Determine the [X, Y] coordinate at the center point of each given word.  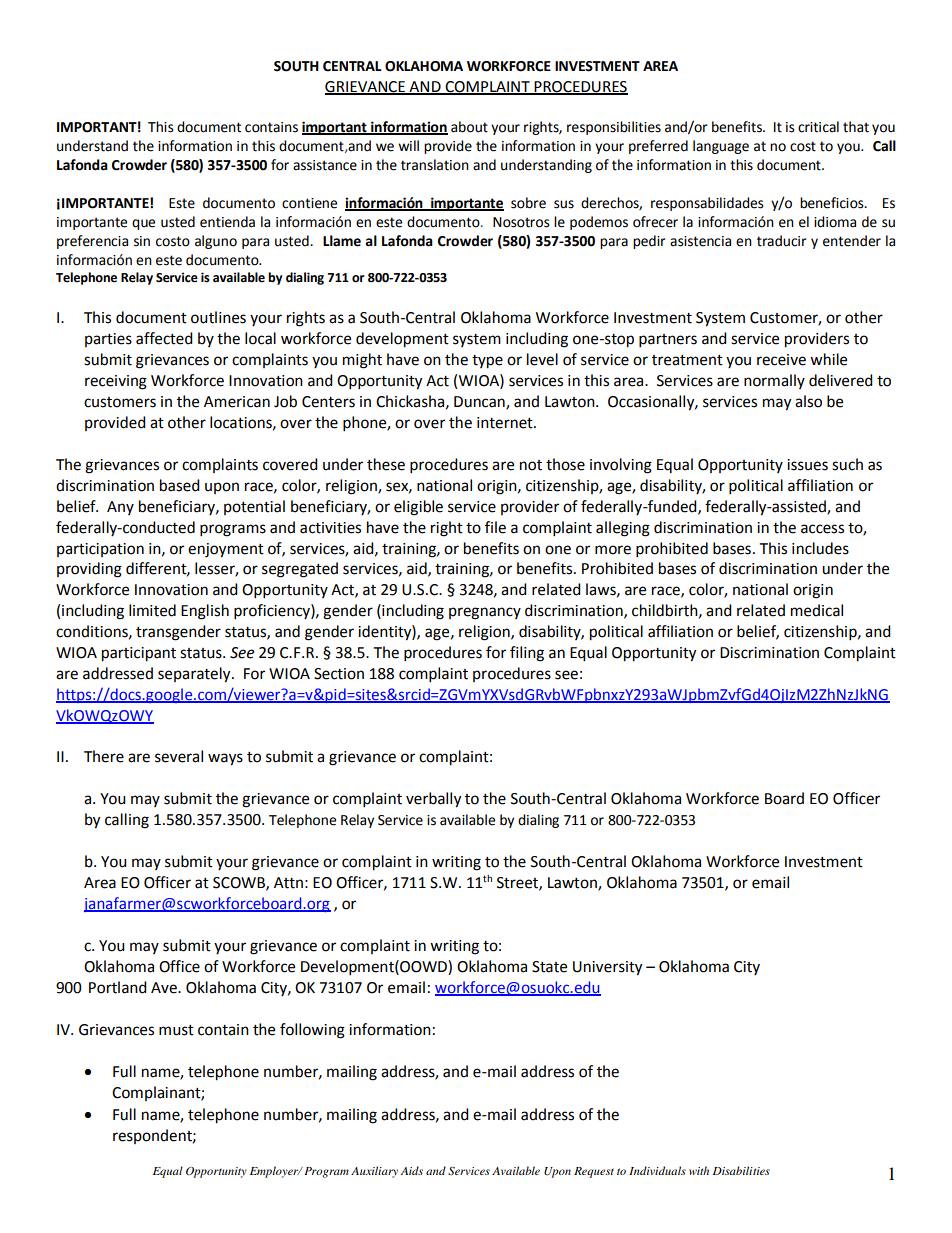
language [721, 147]
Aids [412, 1170]
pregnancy [485, 613]
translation [435, 165]
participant [139, 654]
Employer [275, 1172]
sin [142, 241]
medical [817, 610]
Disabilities [741, 1170]
